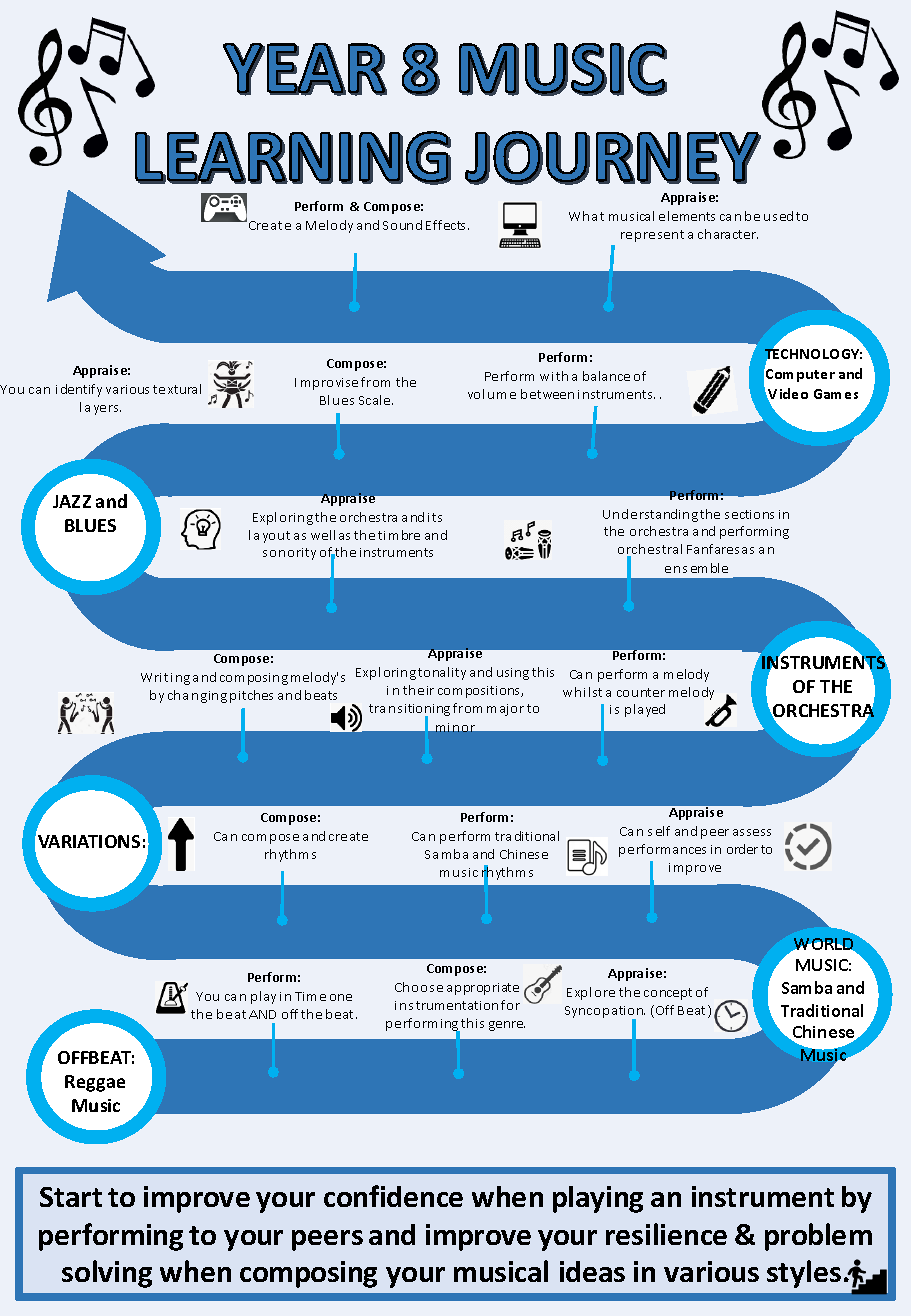 The width and height of the screenshot is (911, 1316). I want to click on assess, so click(752, 832).
